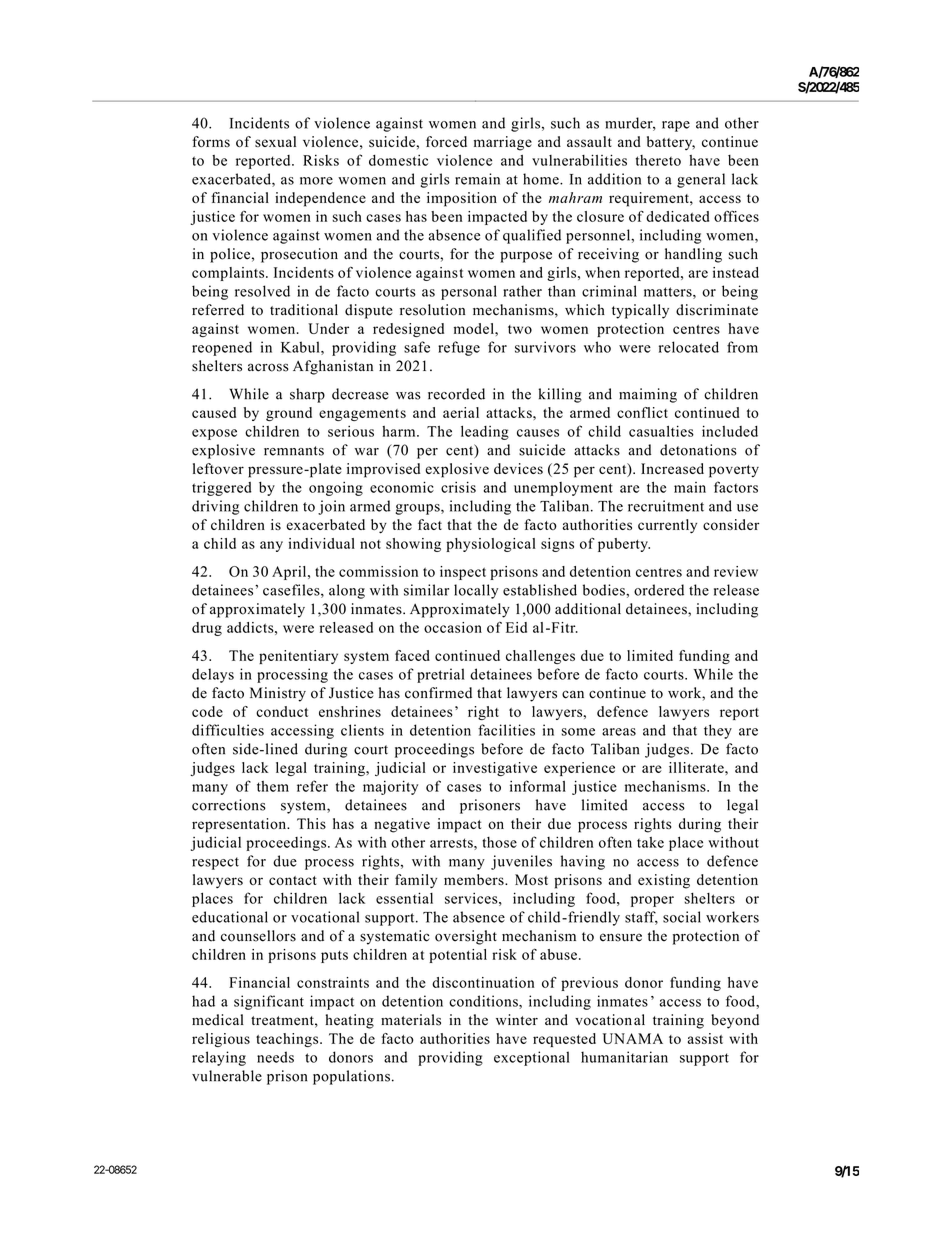 This image has height=1233, width=952. What do you see at coordinates (517, 1020) in the image?
I see `winter` at bounding box center [517, 1020].
